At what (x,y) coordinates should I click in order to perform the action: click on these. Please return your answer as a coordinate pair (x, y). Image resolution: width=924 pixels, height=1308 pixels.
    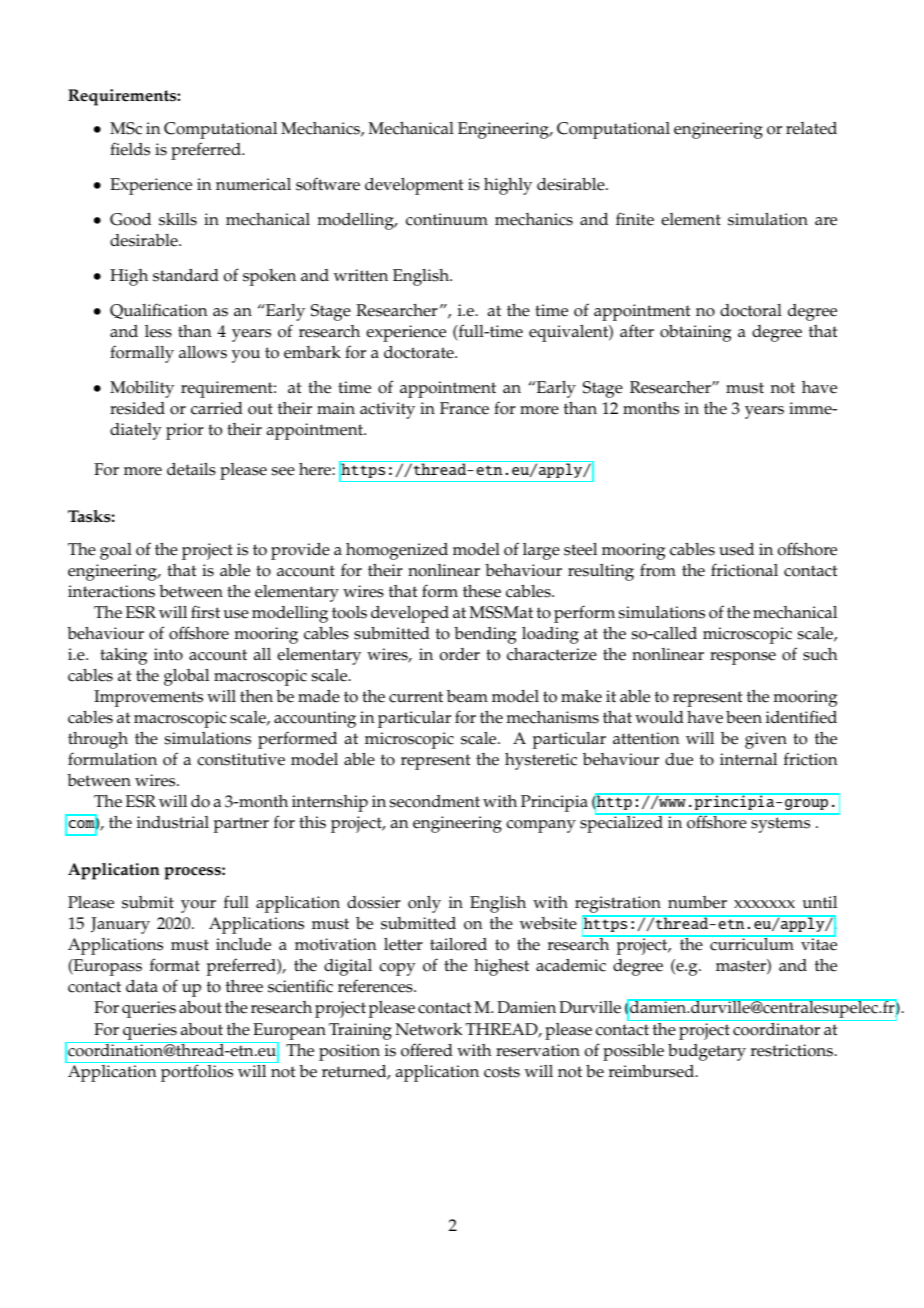
    Looking at the image, I should click on (482, 591).
